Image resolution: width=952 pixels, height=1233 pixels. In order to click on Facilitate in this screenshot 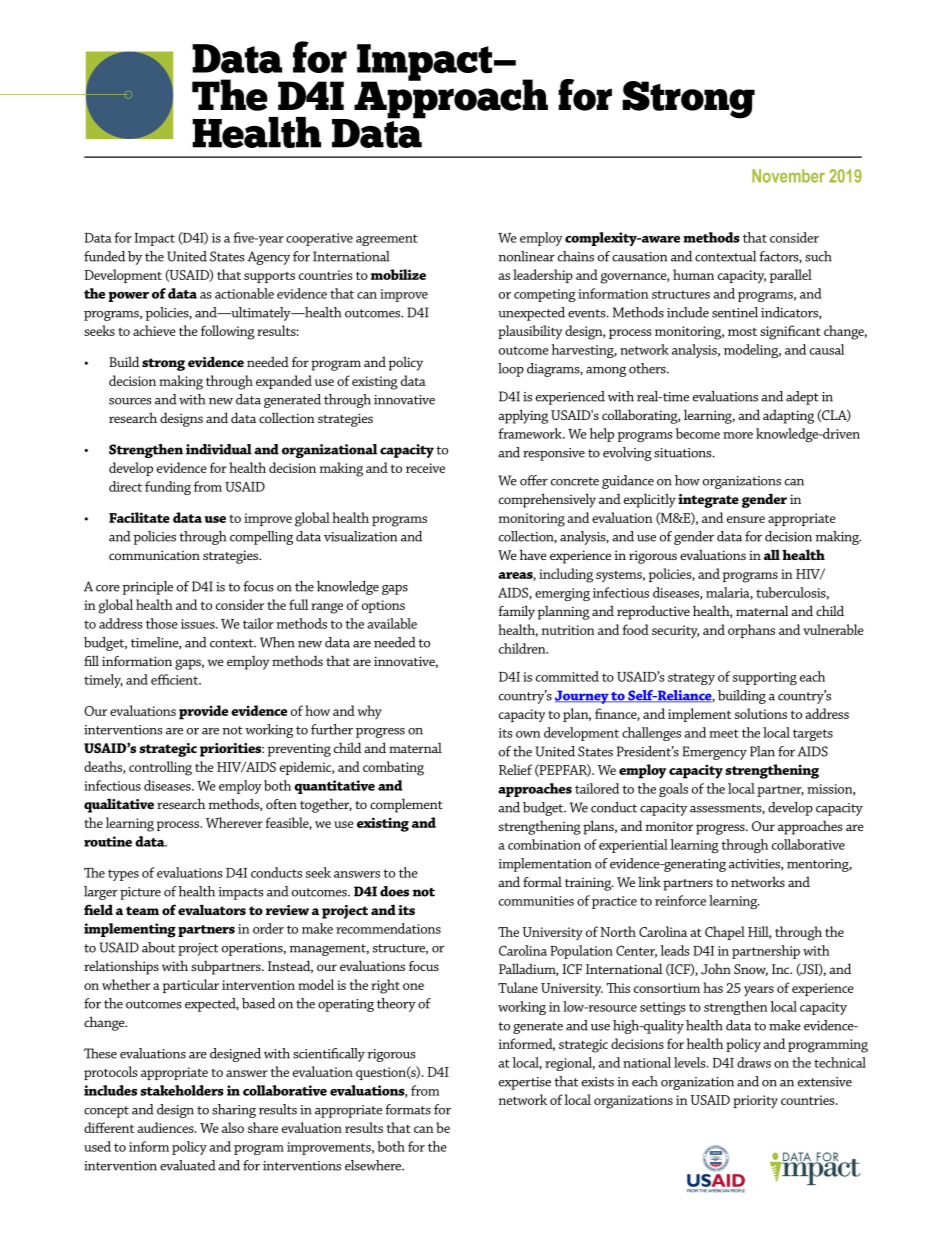, I will do `click(139, 517)`.
